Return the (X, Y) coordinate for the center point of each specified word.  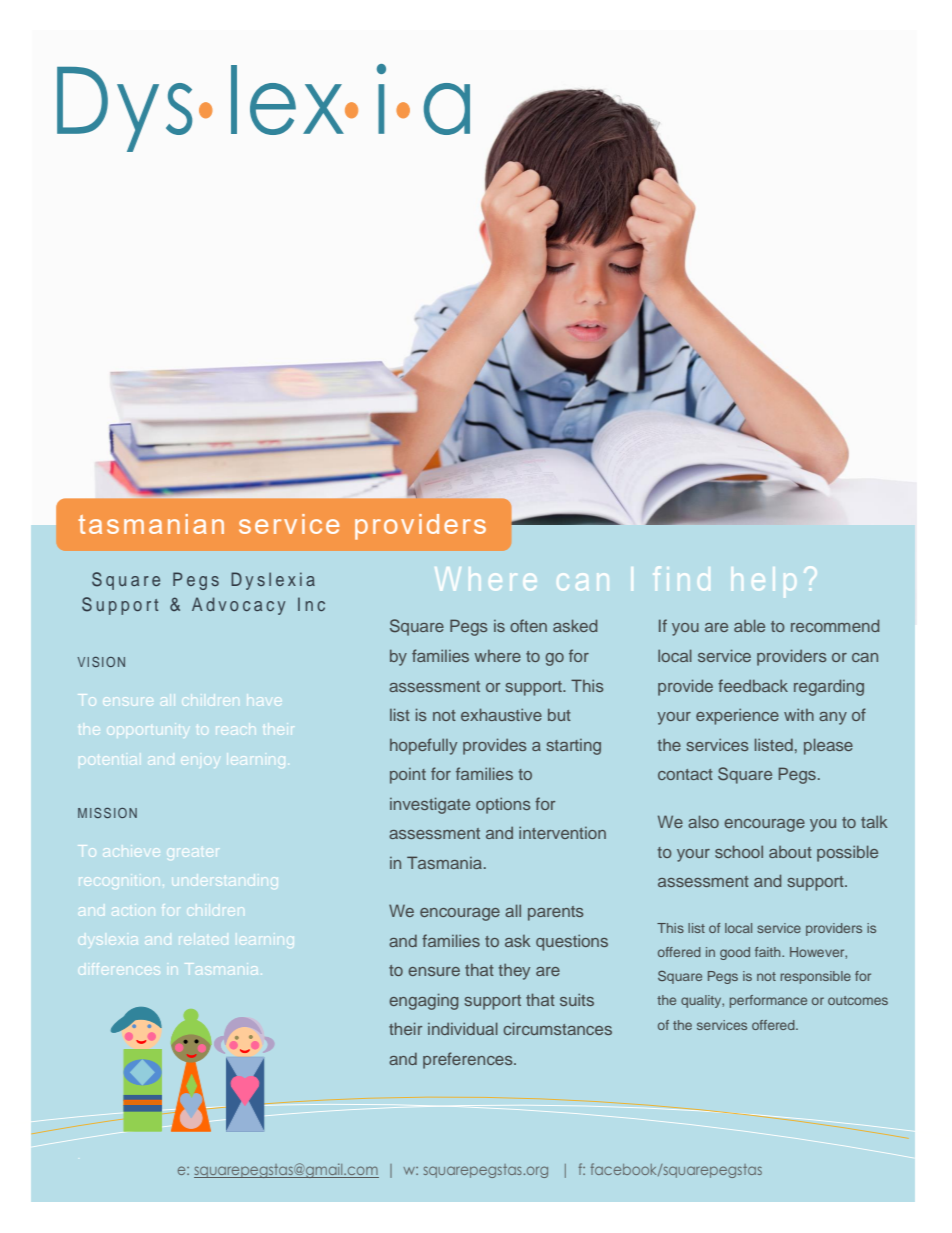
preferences (469, 1060)
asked (575, 625)
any (833, 718)
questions (572, 942)
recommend (835, 625)
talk (874, 821)
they (514, 972)
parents (556, 913)
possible (847, 853)
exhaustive (501, 714)
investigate (430, 805)
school (739, 851)
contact (685, 774)
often (528, 625)
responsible (815, 977)
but (559, 714)
